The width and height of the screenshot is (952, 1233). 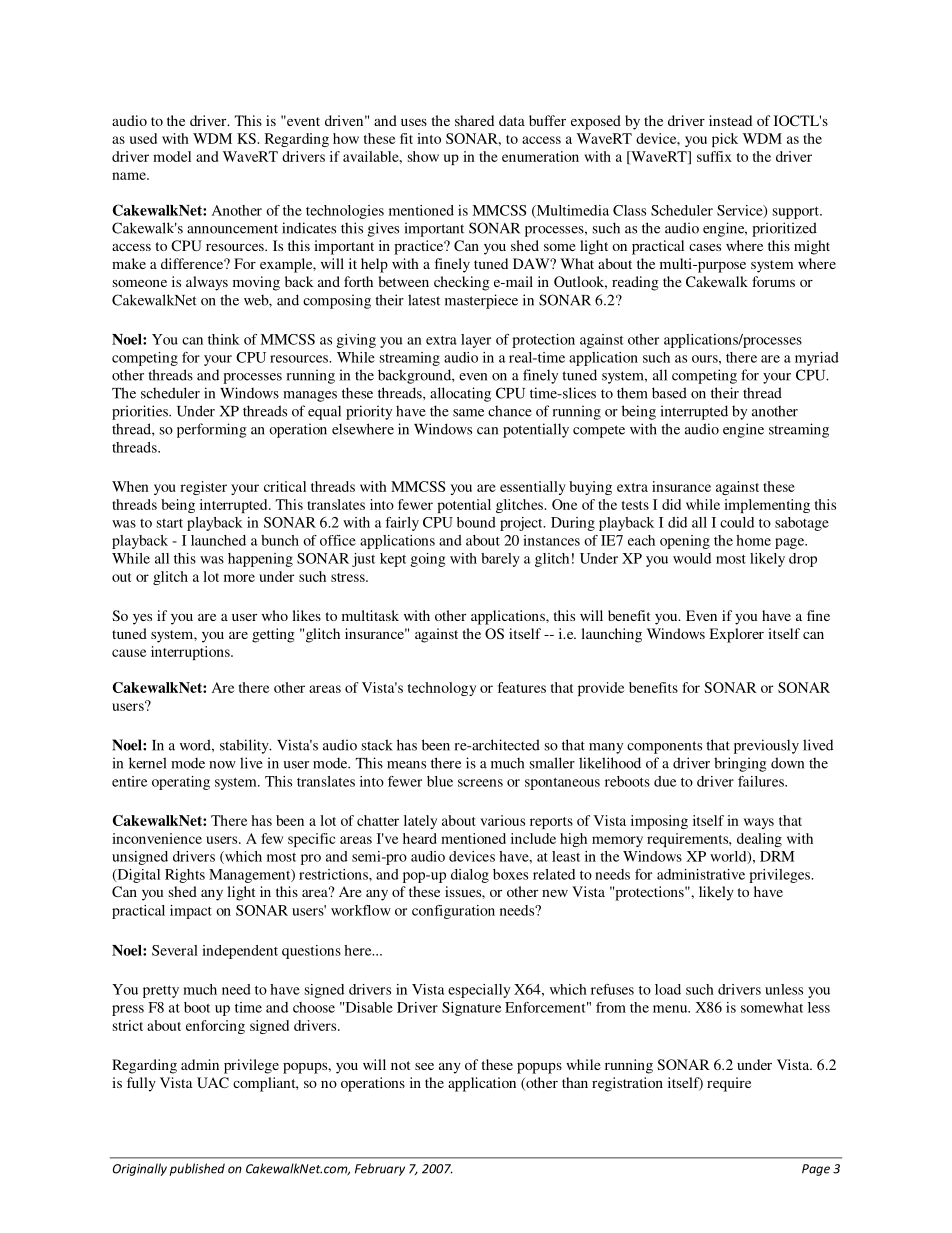 I want to click on Explorer, so click(x=736, y=635).
